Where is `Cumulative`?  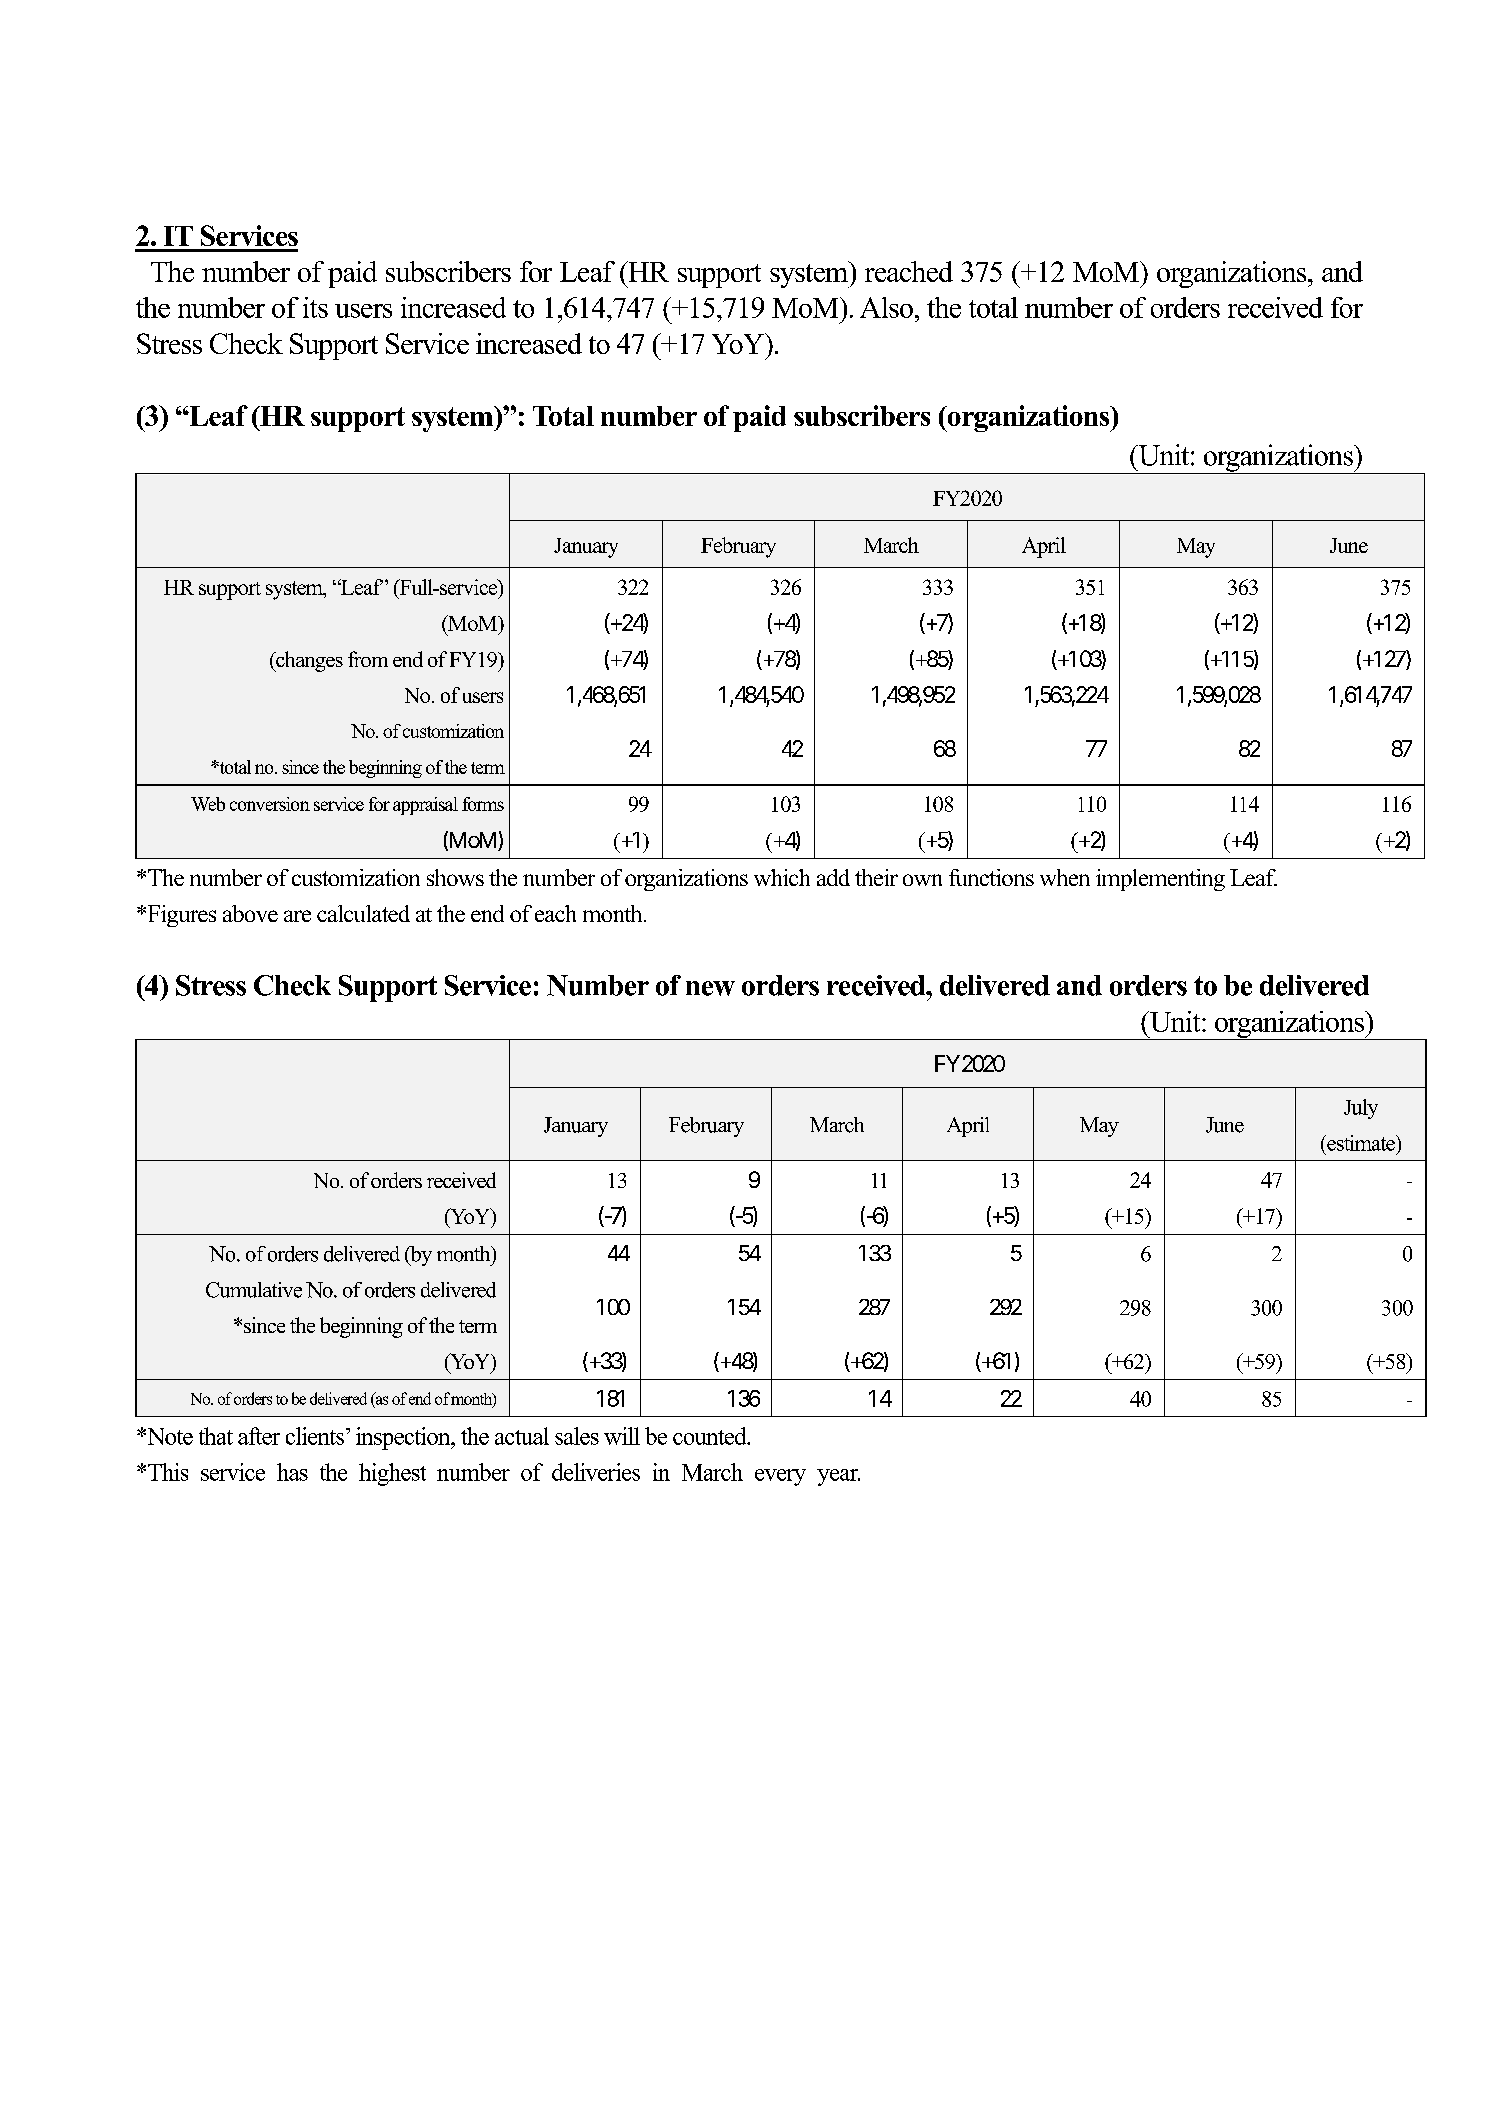 Cumulative is located at coordinates (254, 1290).
